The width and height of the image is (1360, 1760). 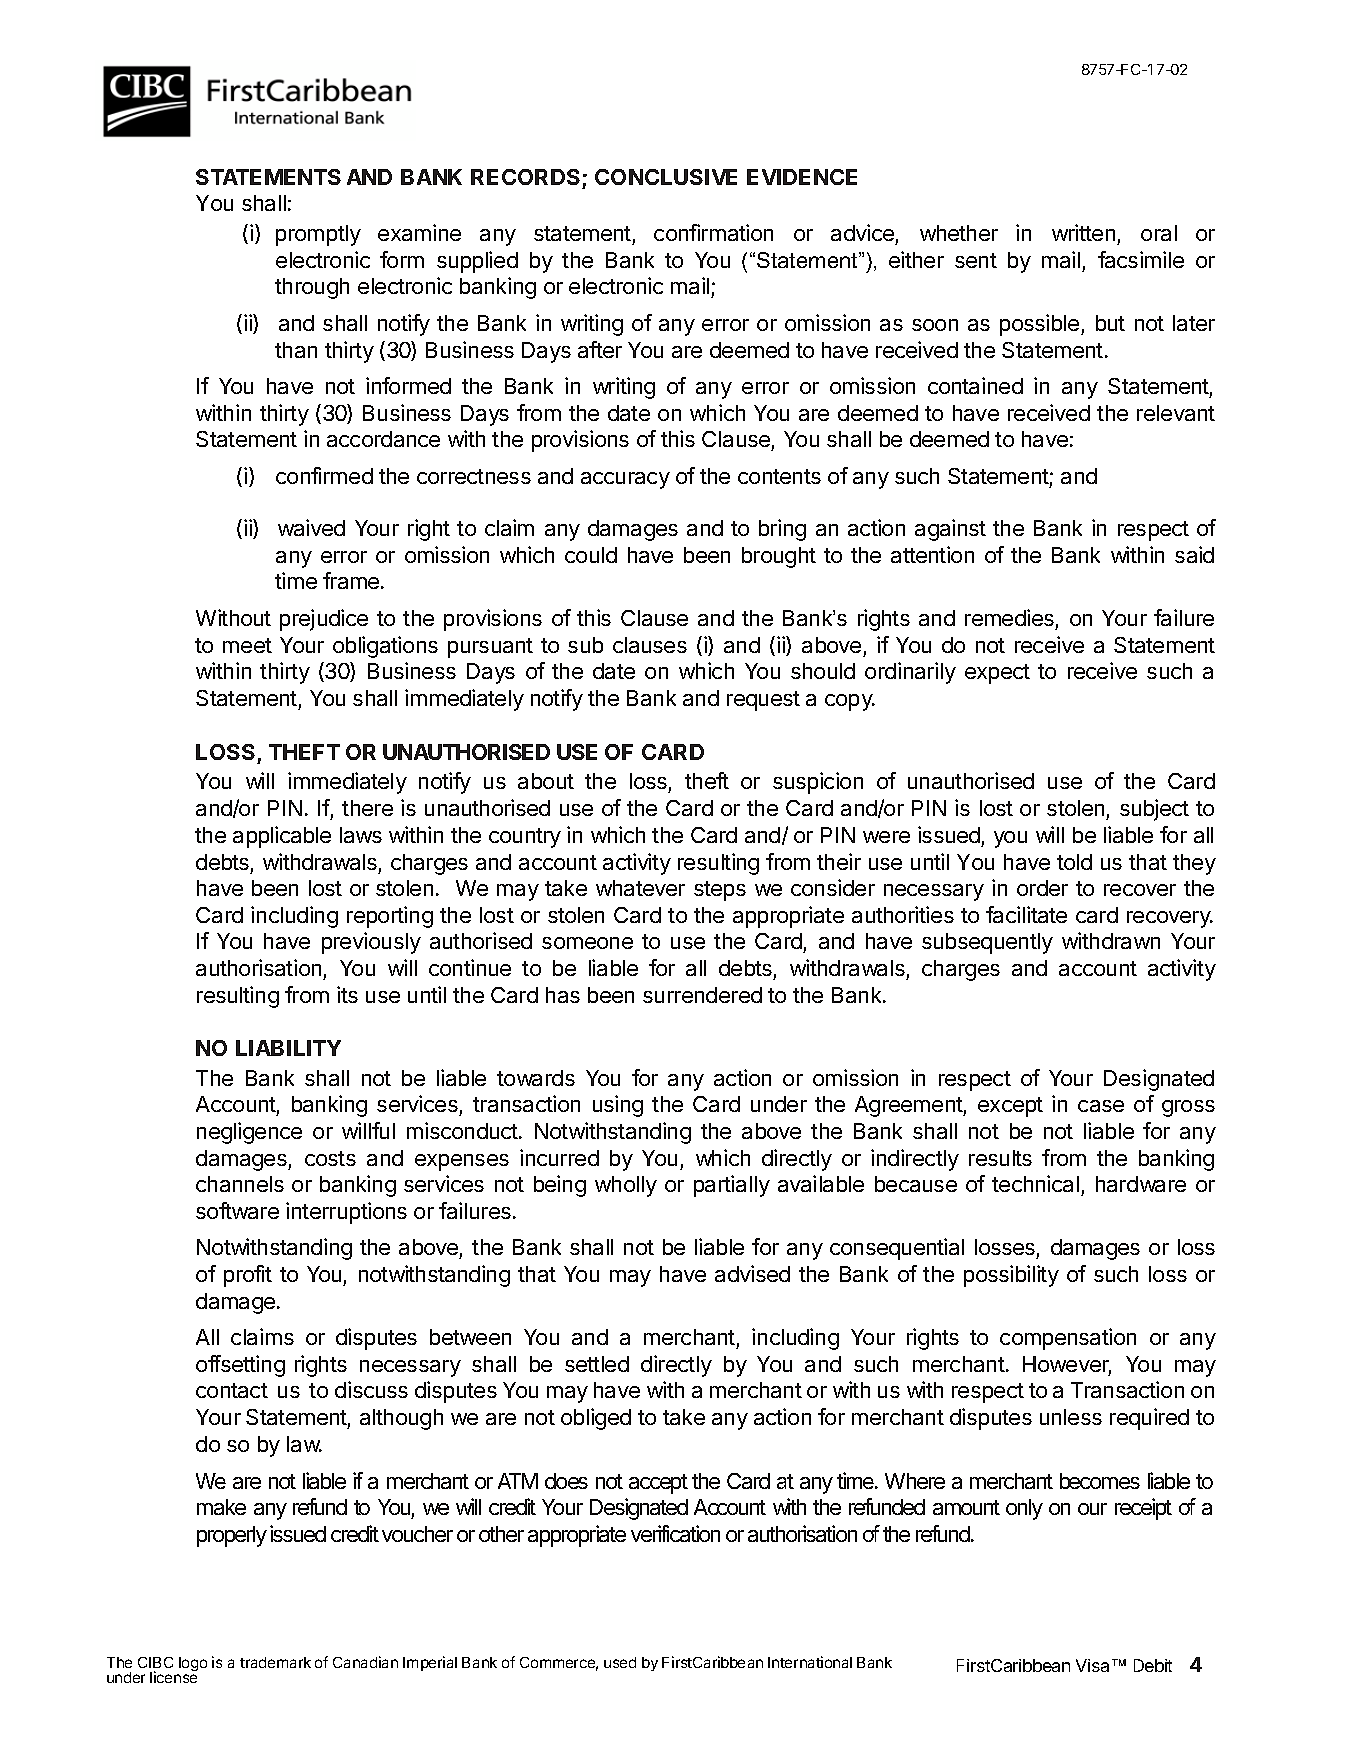 What do you see at coordinates (713, 232) in the image?
I see `confirmation` at bounding box center [713, 232].
